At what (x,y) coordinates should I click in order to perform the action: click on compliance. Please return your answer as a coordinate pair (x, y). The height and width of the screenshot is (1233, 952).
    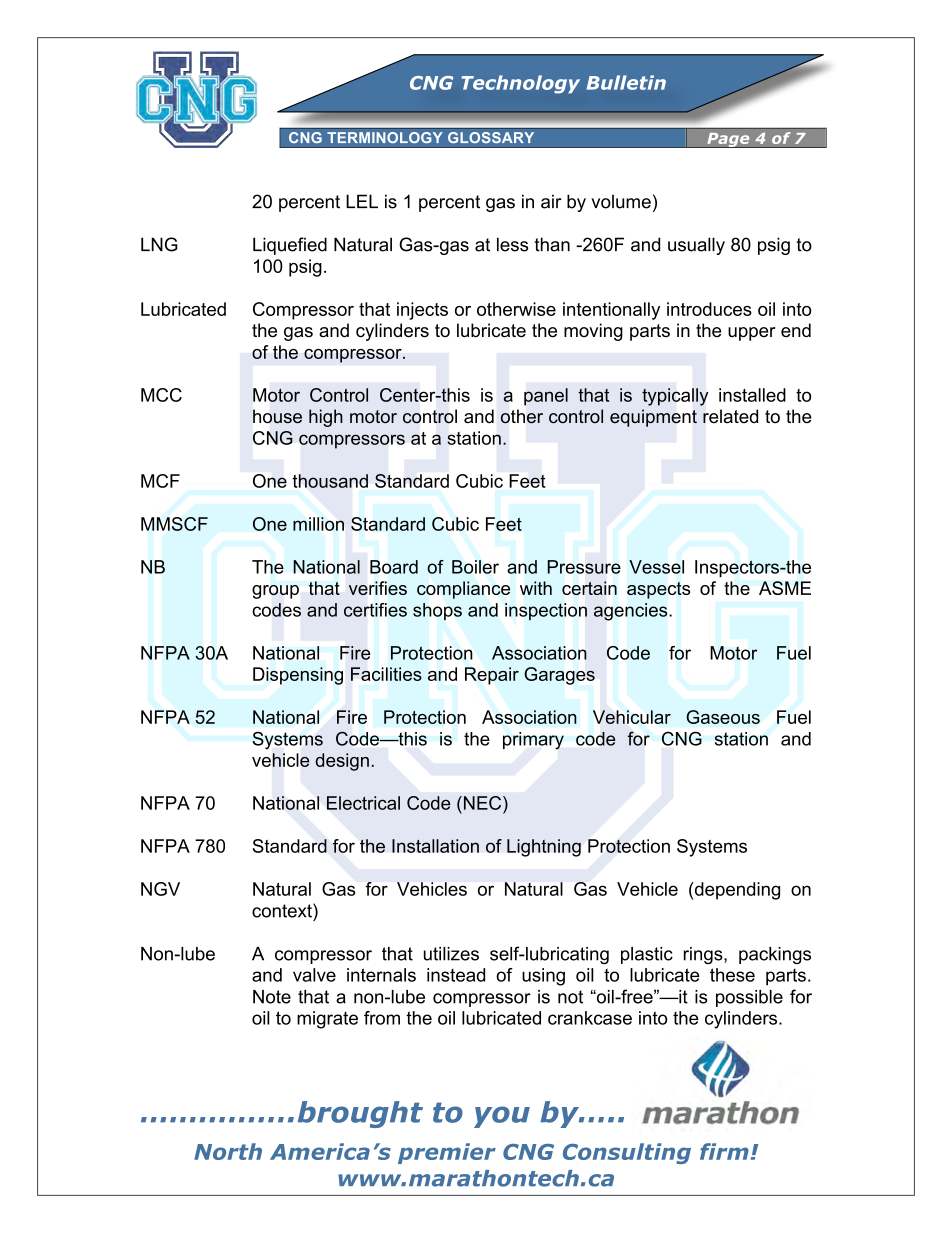
    Looking at the image, I should click on (463, 590).
